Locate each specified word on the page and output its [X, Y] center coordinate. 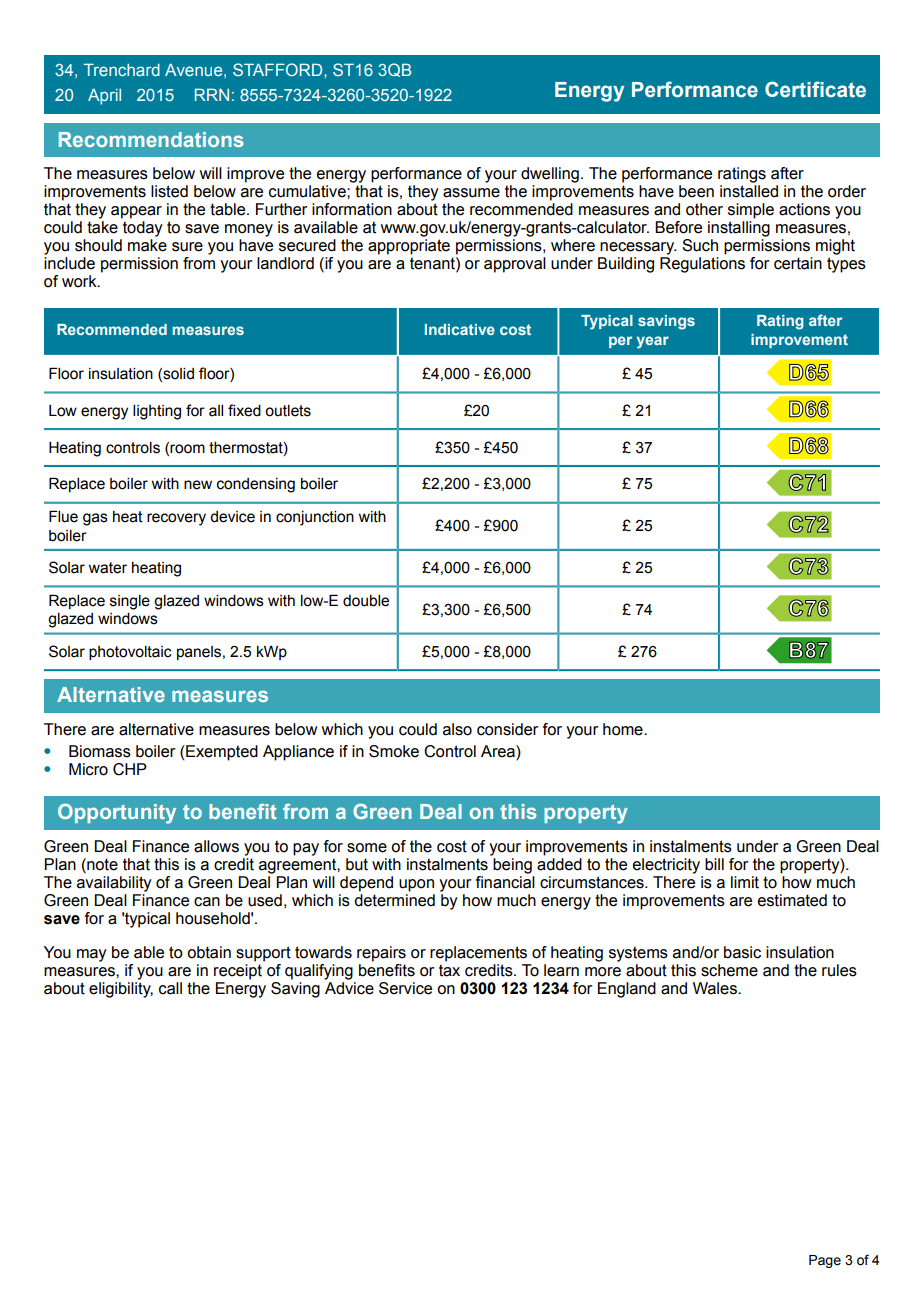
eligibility [121, 990]
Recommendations [151, 139]
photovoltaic [130, 653]
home [624, 729]
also [457, 729]
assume [471, 193]
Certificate [815, 89]
